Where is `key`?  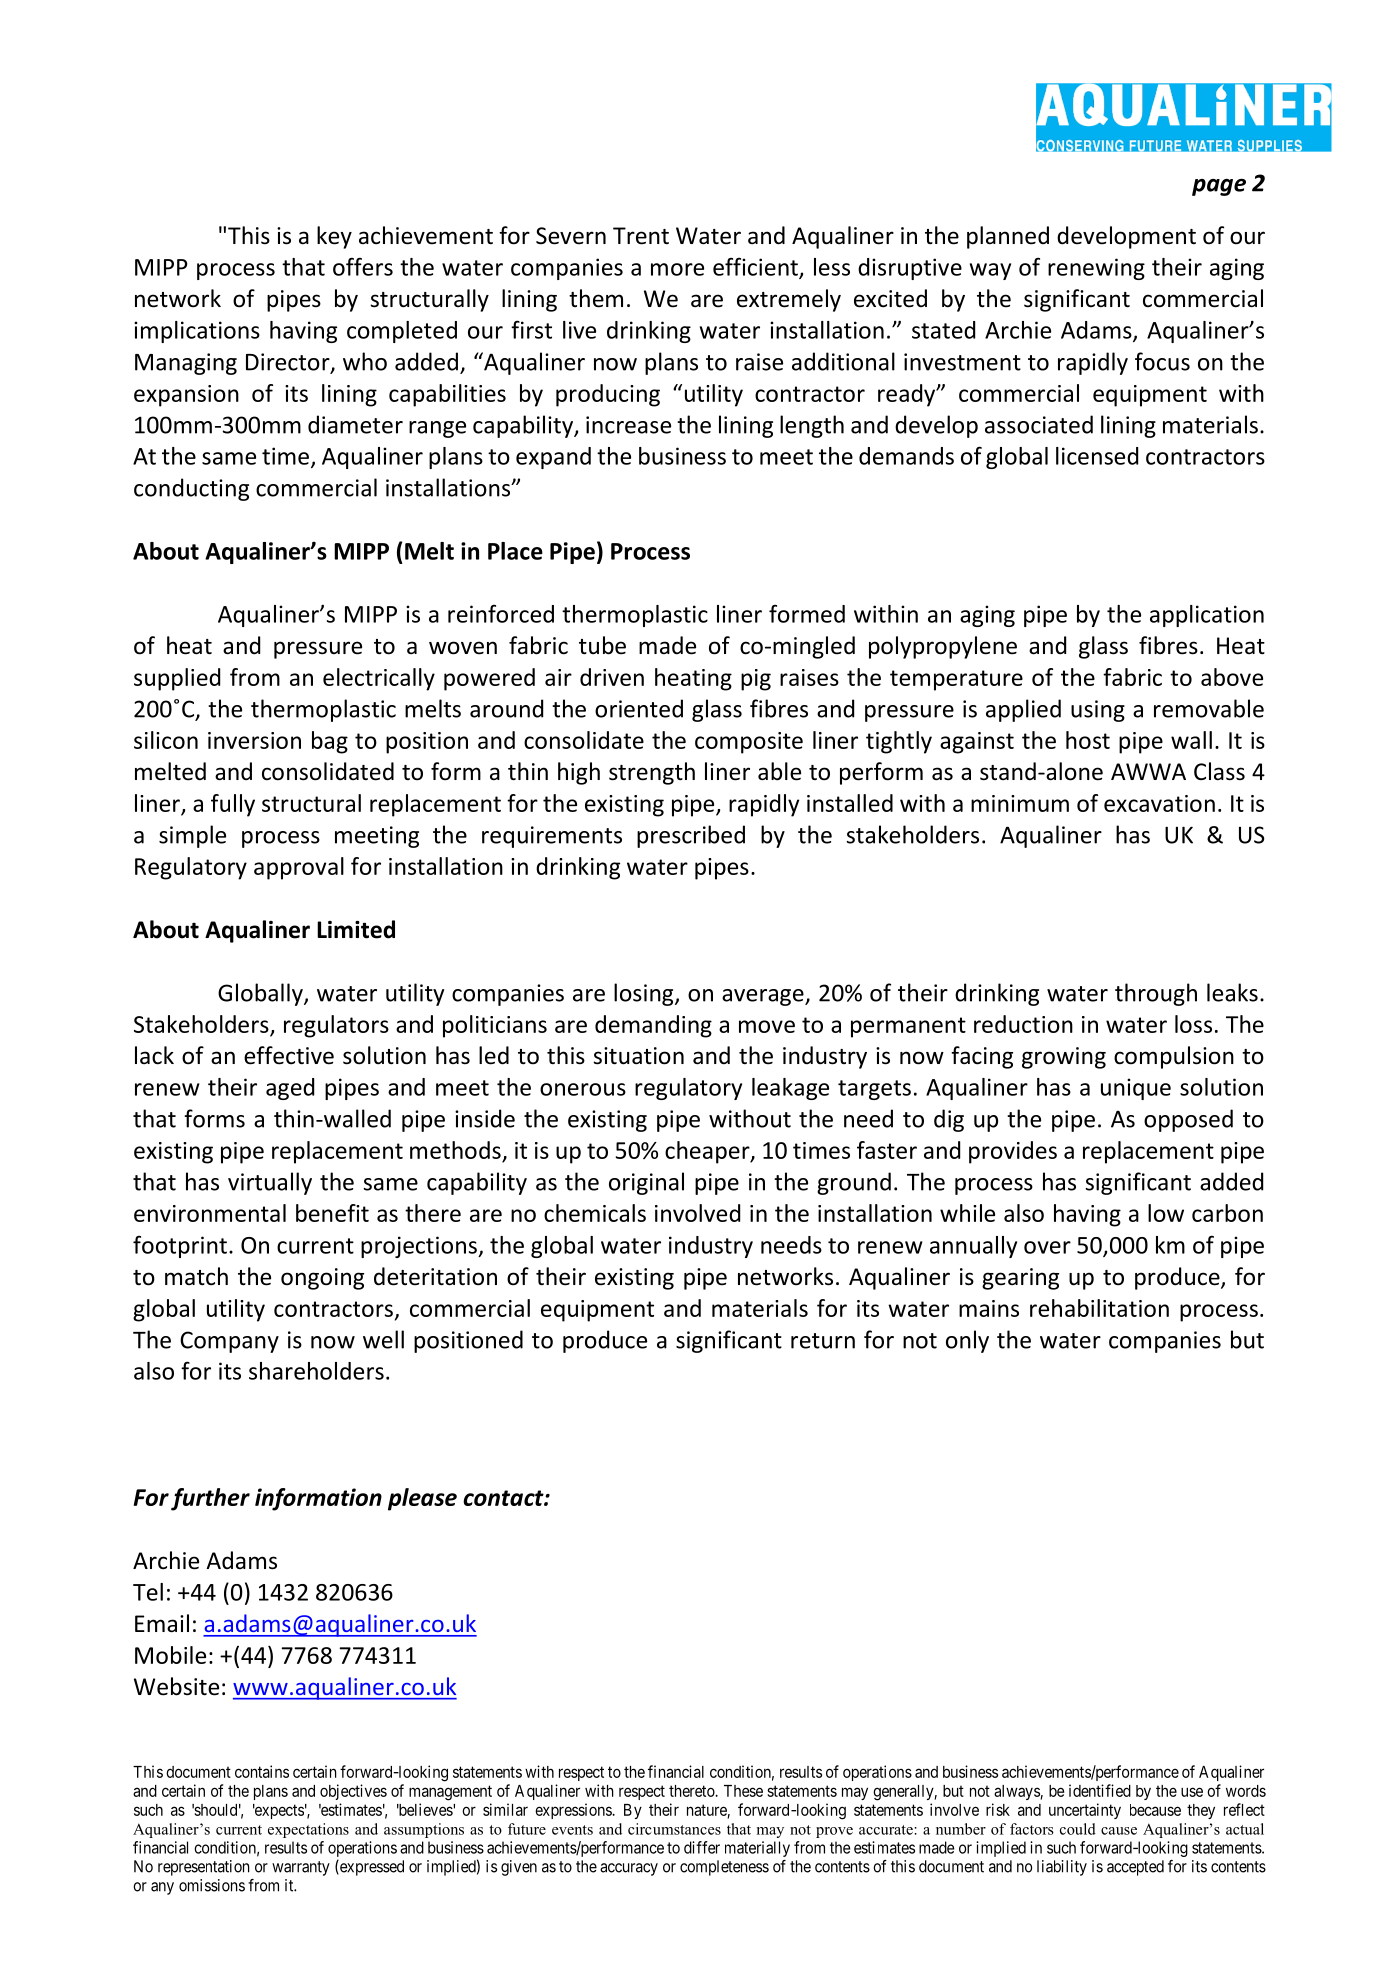
key is located at coordinates (334, 237).
